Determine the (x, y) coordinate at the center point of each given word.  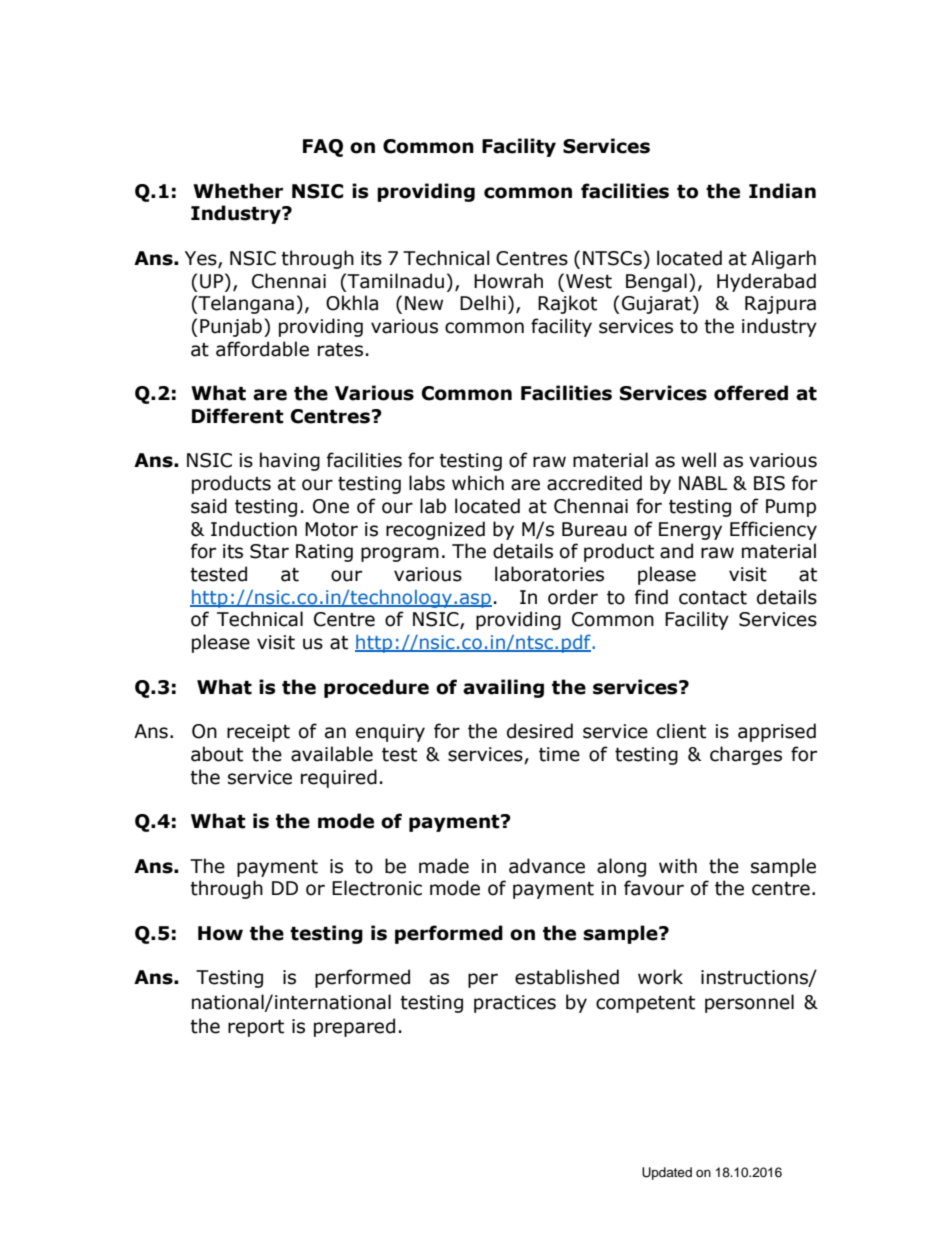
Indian (782, 191)
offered (751, 393)
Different (238, 416)
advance (547, 866)
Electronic (377, 888)
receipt (258, 733)
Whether (238, 191)
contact (713, 598)
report (256, 1028)
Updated (667, 1173)
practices (515, 1004)
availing (503, 688)
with (678, 866)
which (478, 483)
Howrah (508, 281)
